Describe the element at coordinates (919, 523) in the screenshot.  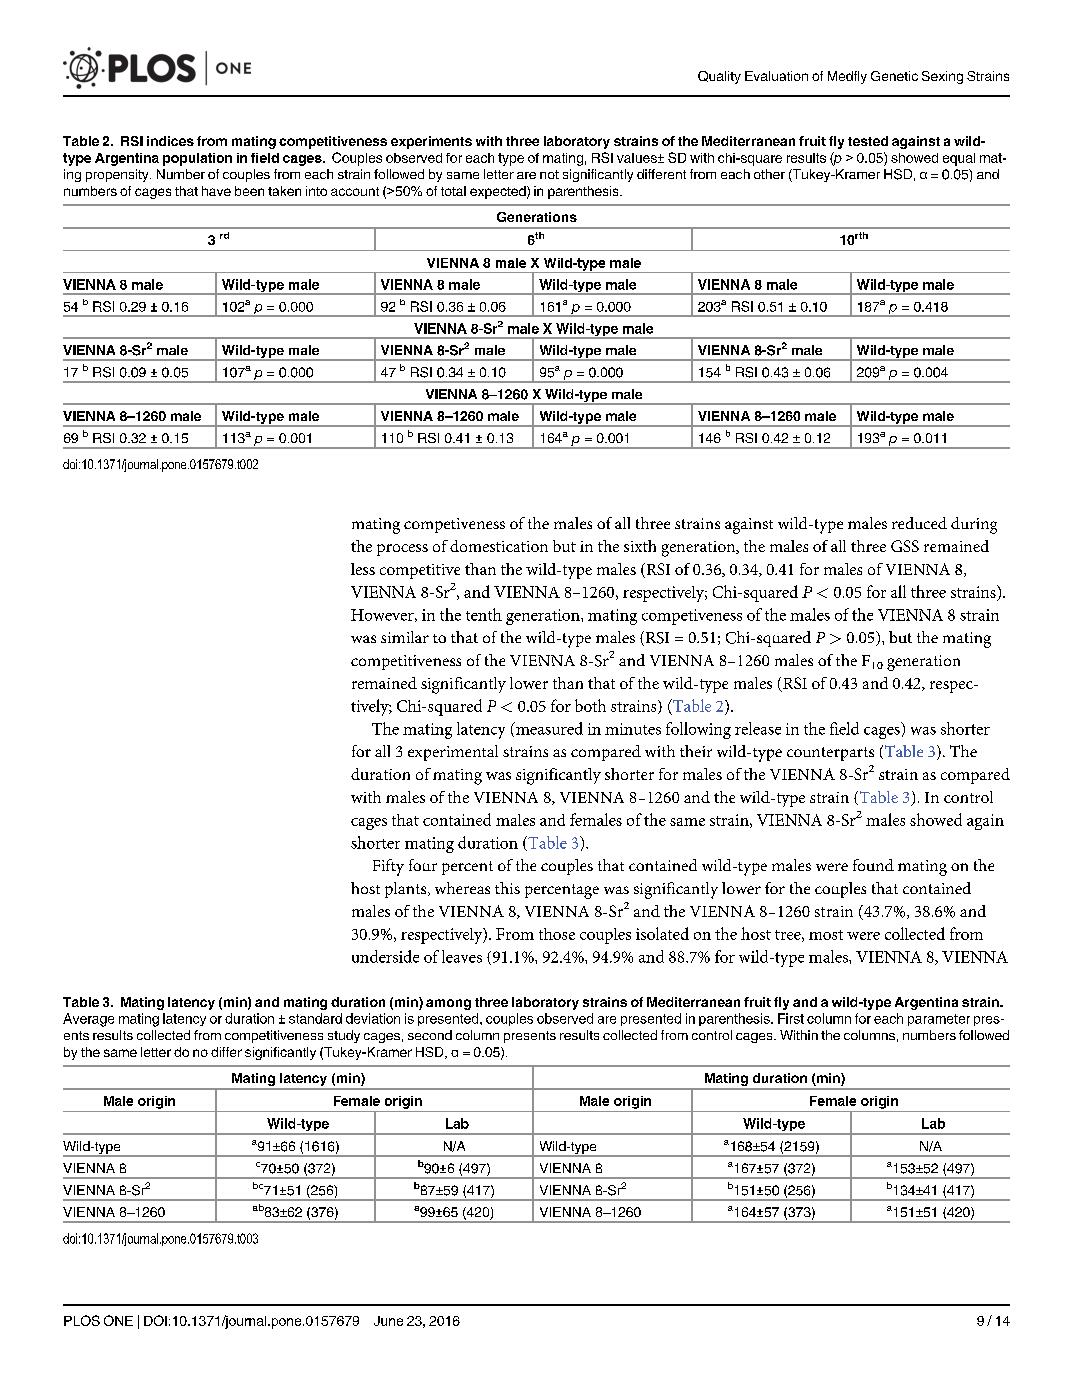
I see `reduced` at that location.
